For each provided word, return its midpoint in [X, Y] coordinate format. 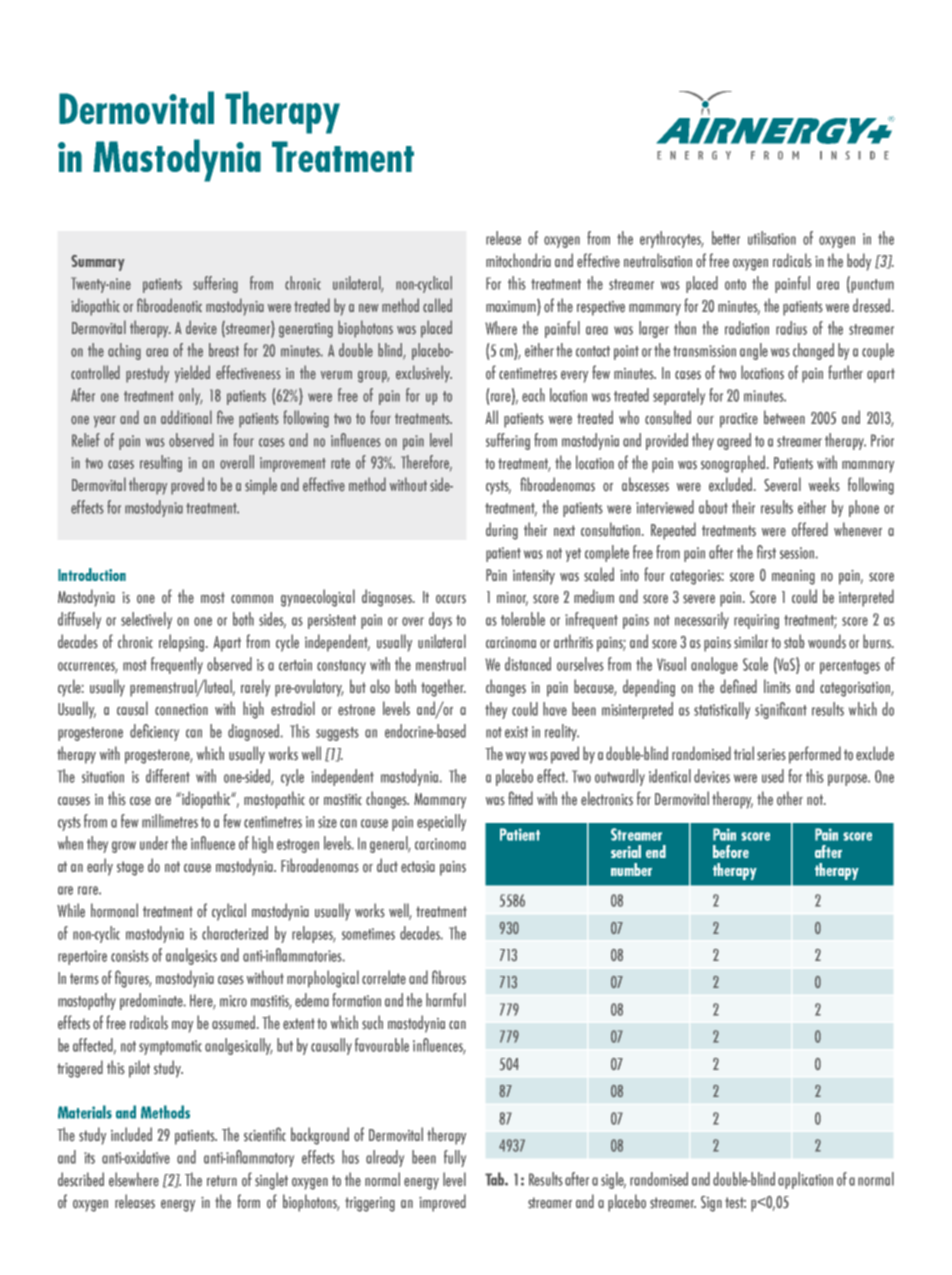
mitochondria [518, 260]
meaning [793, 577]
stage [130, 868]
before [731, 851]
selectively [146, 620]
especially [441, 822]
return [222, 1181]
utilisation [772, 238]
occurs [451, 599]
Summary [98, 263]
